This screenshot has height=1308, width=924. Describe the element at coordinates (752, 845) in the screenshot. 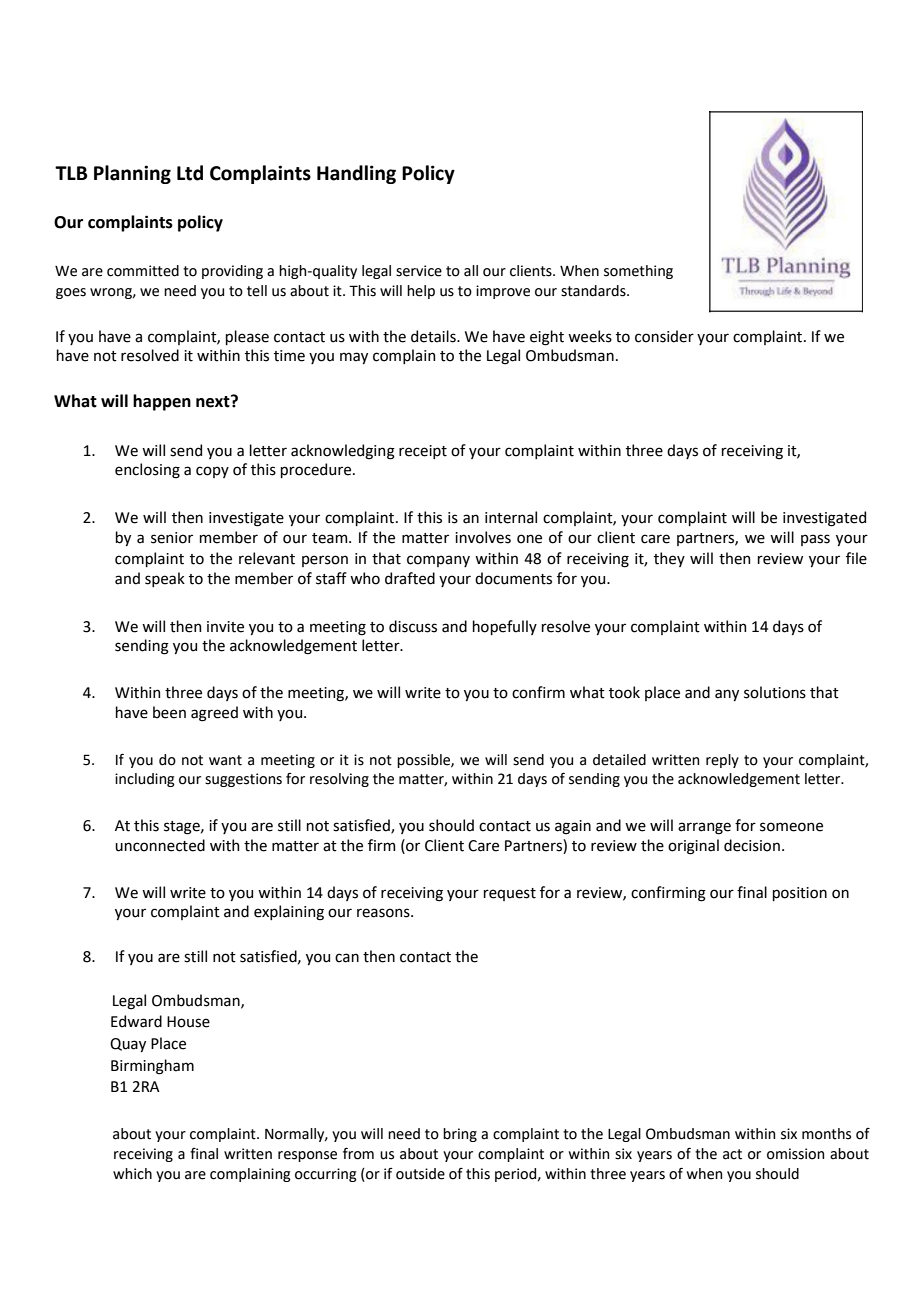

I see `decision` at that location.
